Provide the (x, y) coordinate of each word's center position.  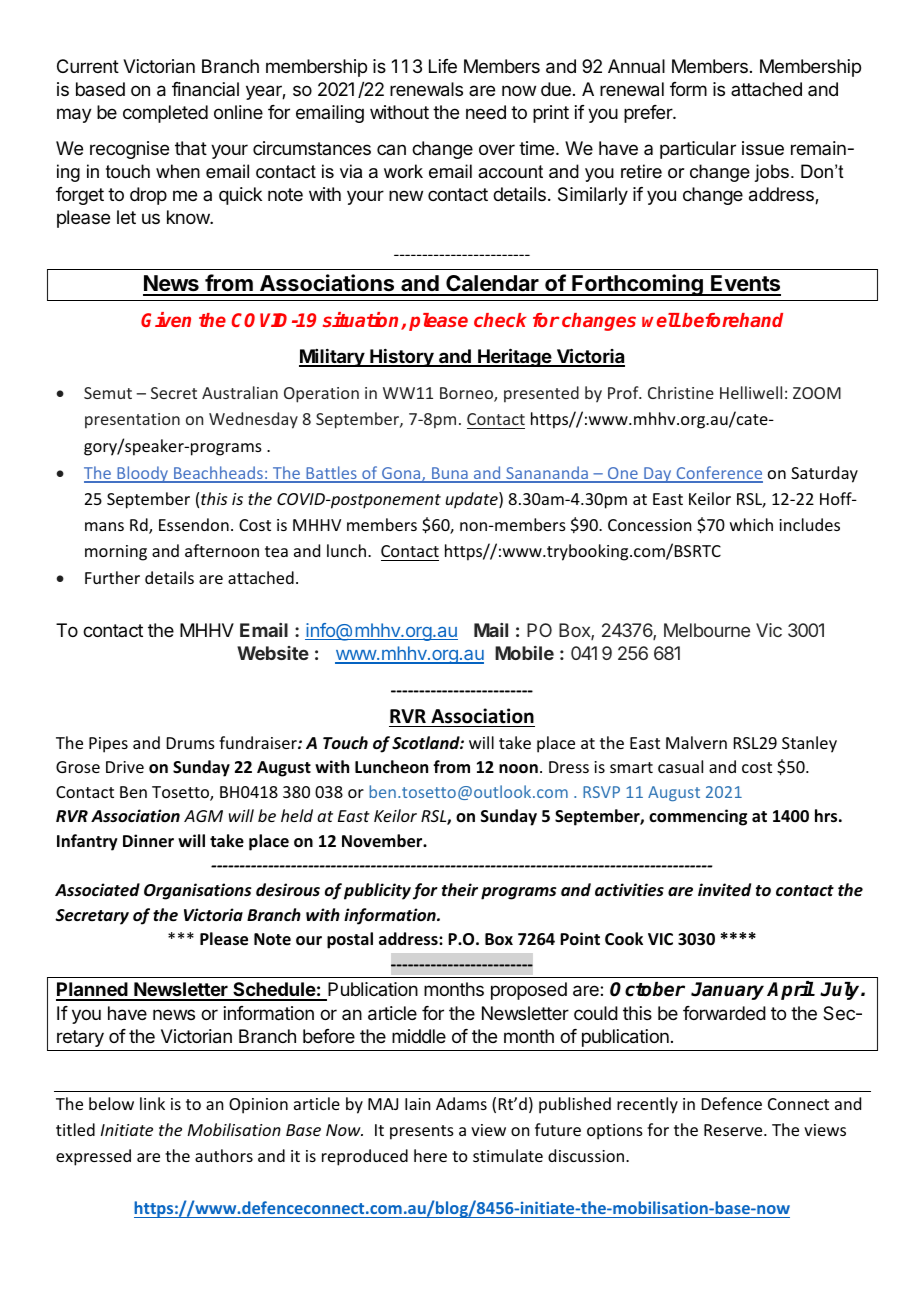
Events (745, 285)
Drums (191, 743)
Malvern (696, 742)
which (751, 524)
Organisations (198, 891)
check (500, 320)
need (486, 112)
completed (165, 114)
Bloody (143, 474)
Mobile (524, 653)
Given (166, 319)
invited (724, 889)
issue (763, 148)
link (152, 1103)
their (460, 890)
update (473, 500)
